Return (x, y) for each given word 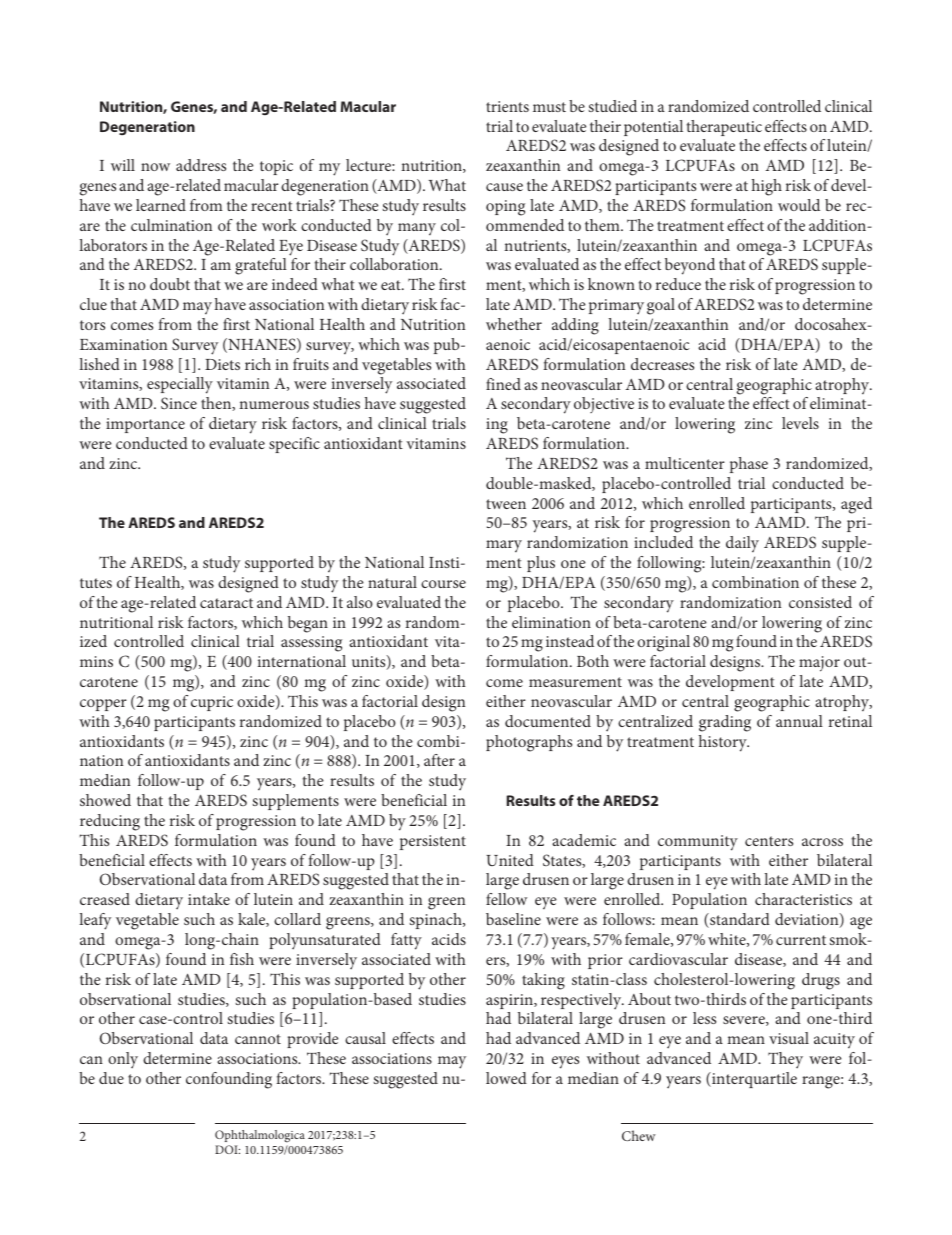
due (111, 1078)
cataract (226, 603)
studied (612, 106)
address (201, 165)
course (443, 584)
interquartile (753, 1080)
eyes (565, 1062)
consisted (820, 602)
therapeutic (724, 128)
